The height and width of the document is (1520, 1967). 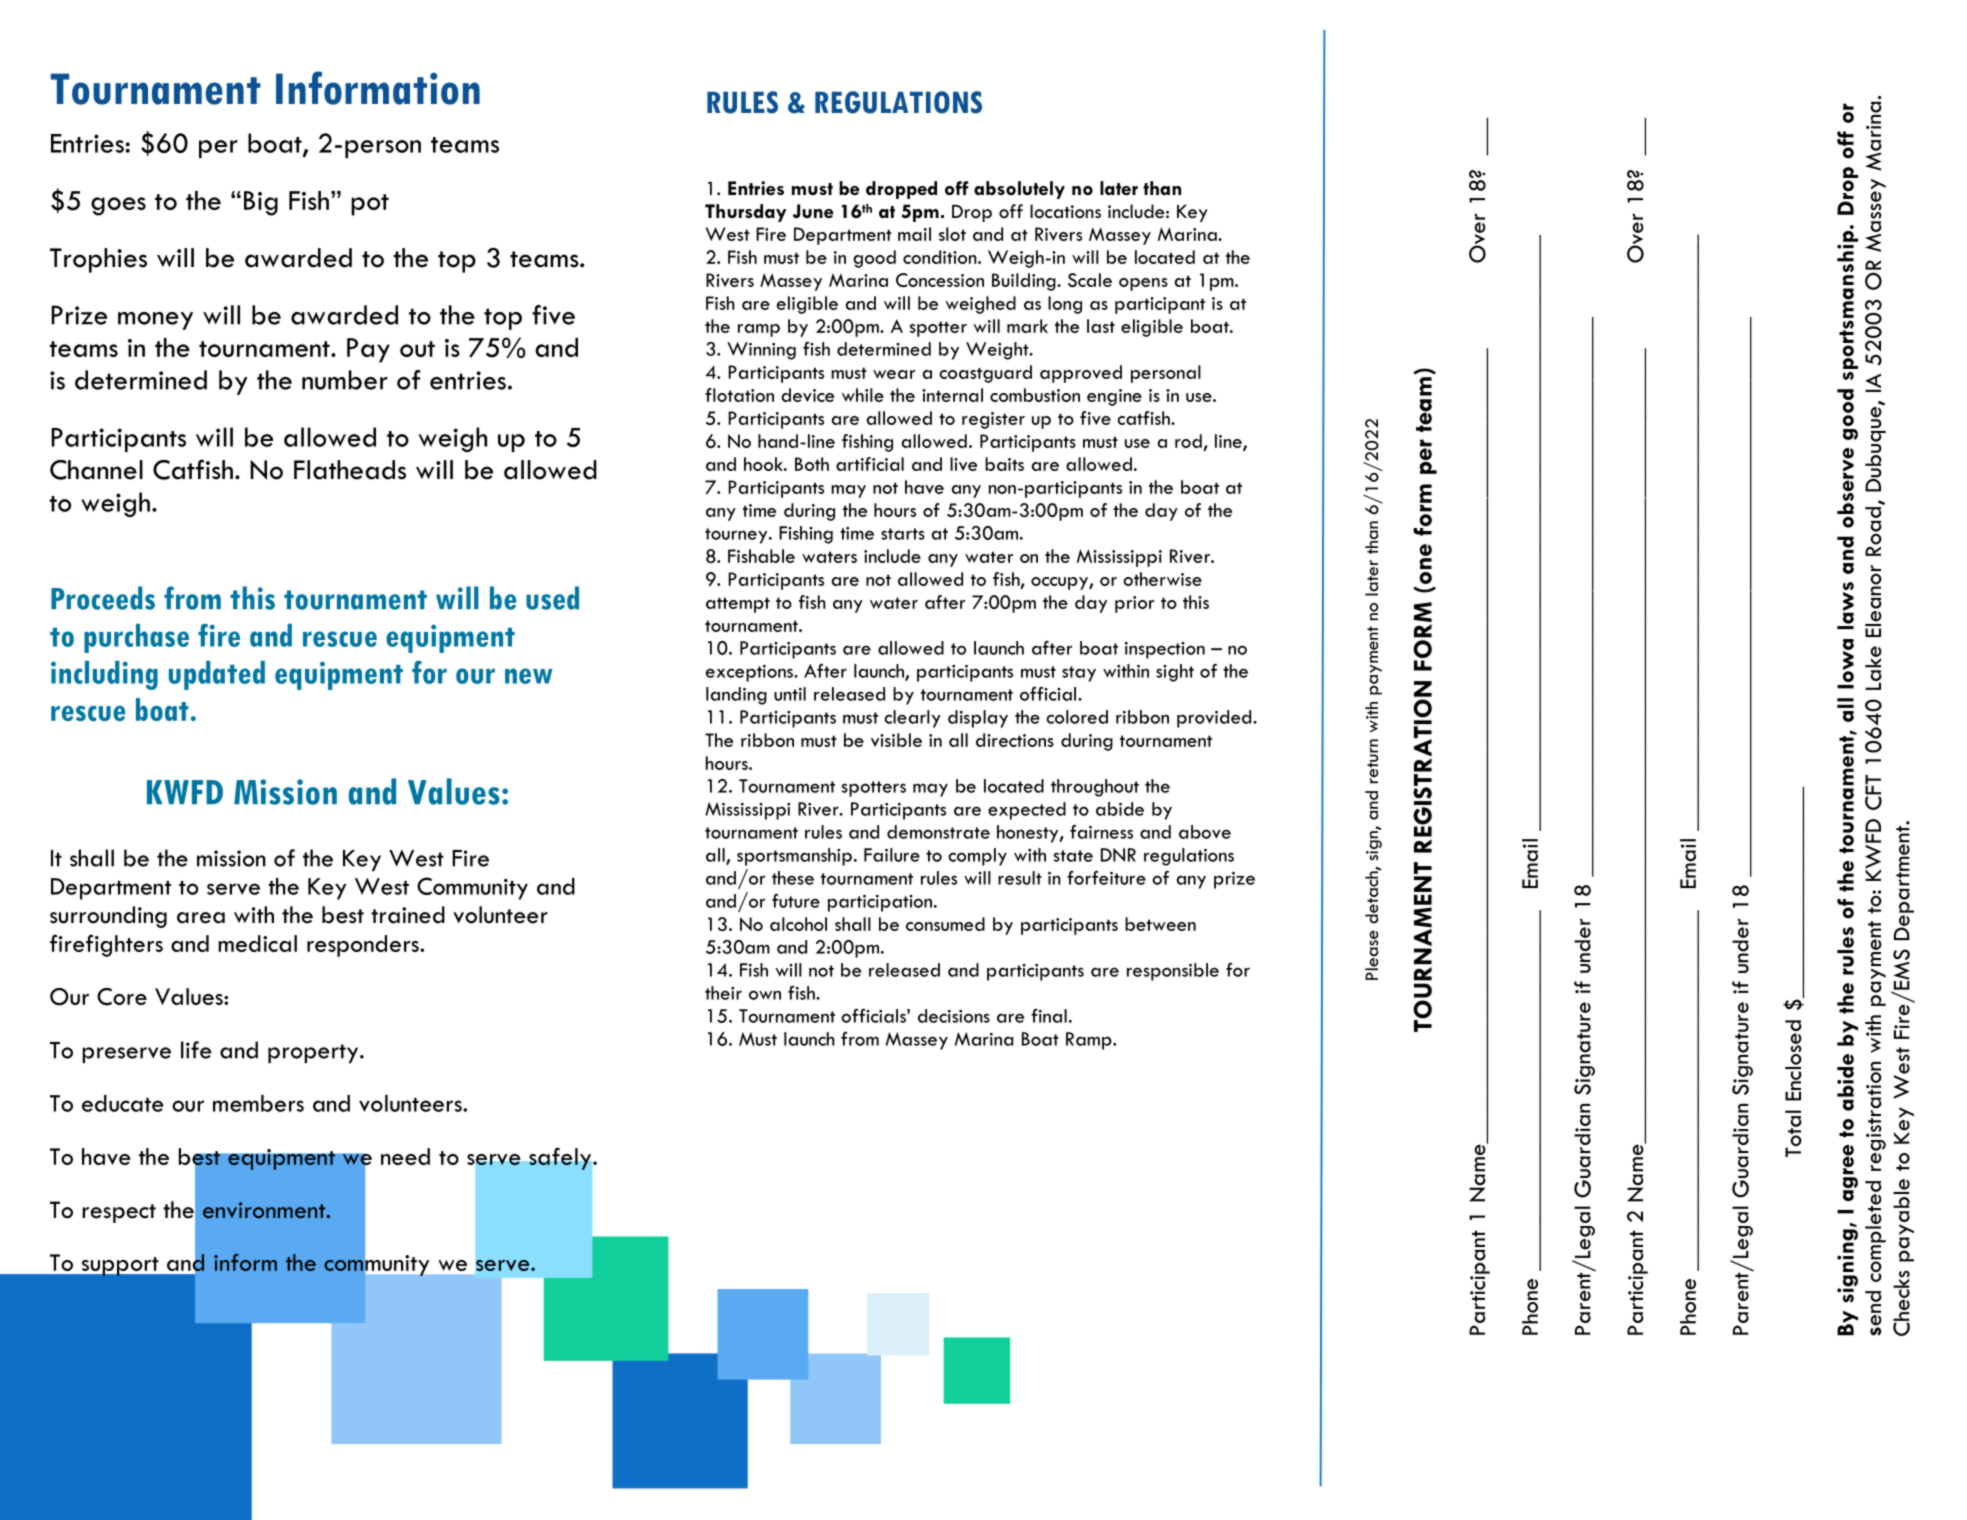 I want to click on Big, so click(x=261, y=203).
